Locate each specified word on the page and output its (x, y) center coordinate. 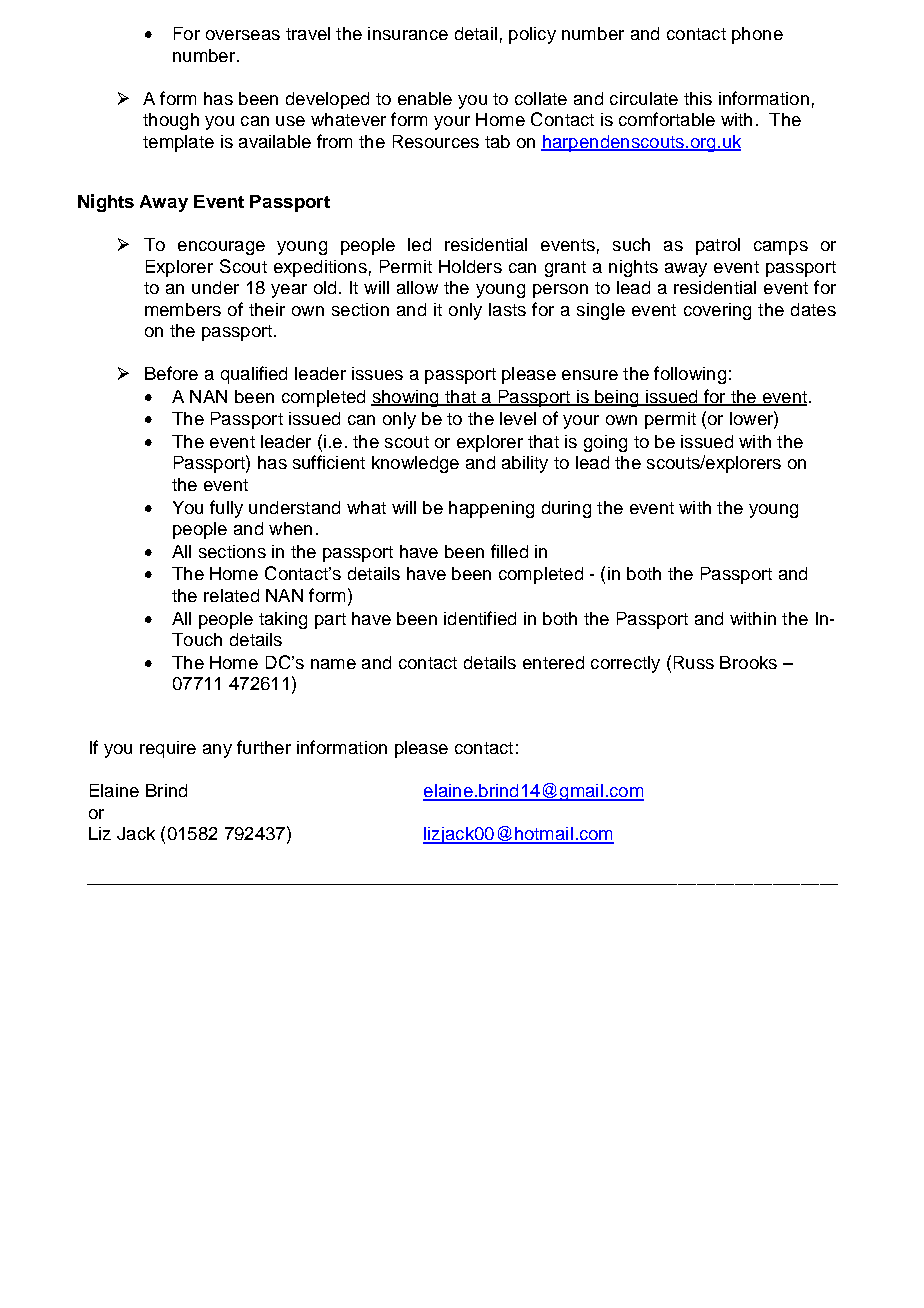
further (264, 747)
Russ (694, 662)
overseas (243, 35)
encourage (221, 248)
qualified (254, 375)
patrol (718, 246)
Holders (470, 266)
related (231, 595)
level (518, 418)
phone (757, 35)
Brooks (748, 662)
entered (553, 662)
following (690, 375)
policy (532, 35)
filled (509, 551)
